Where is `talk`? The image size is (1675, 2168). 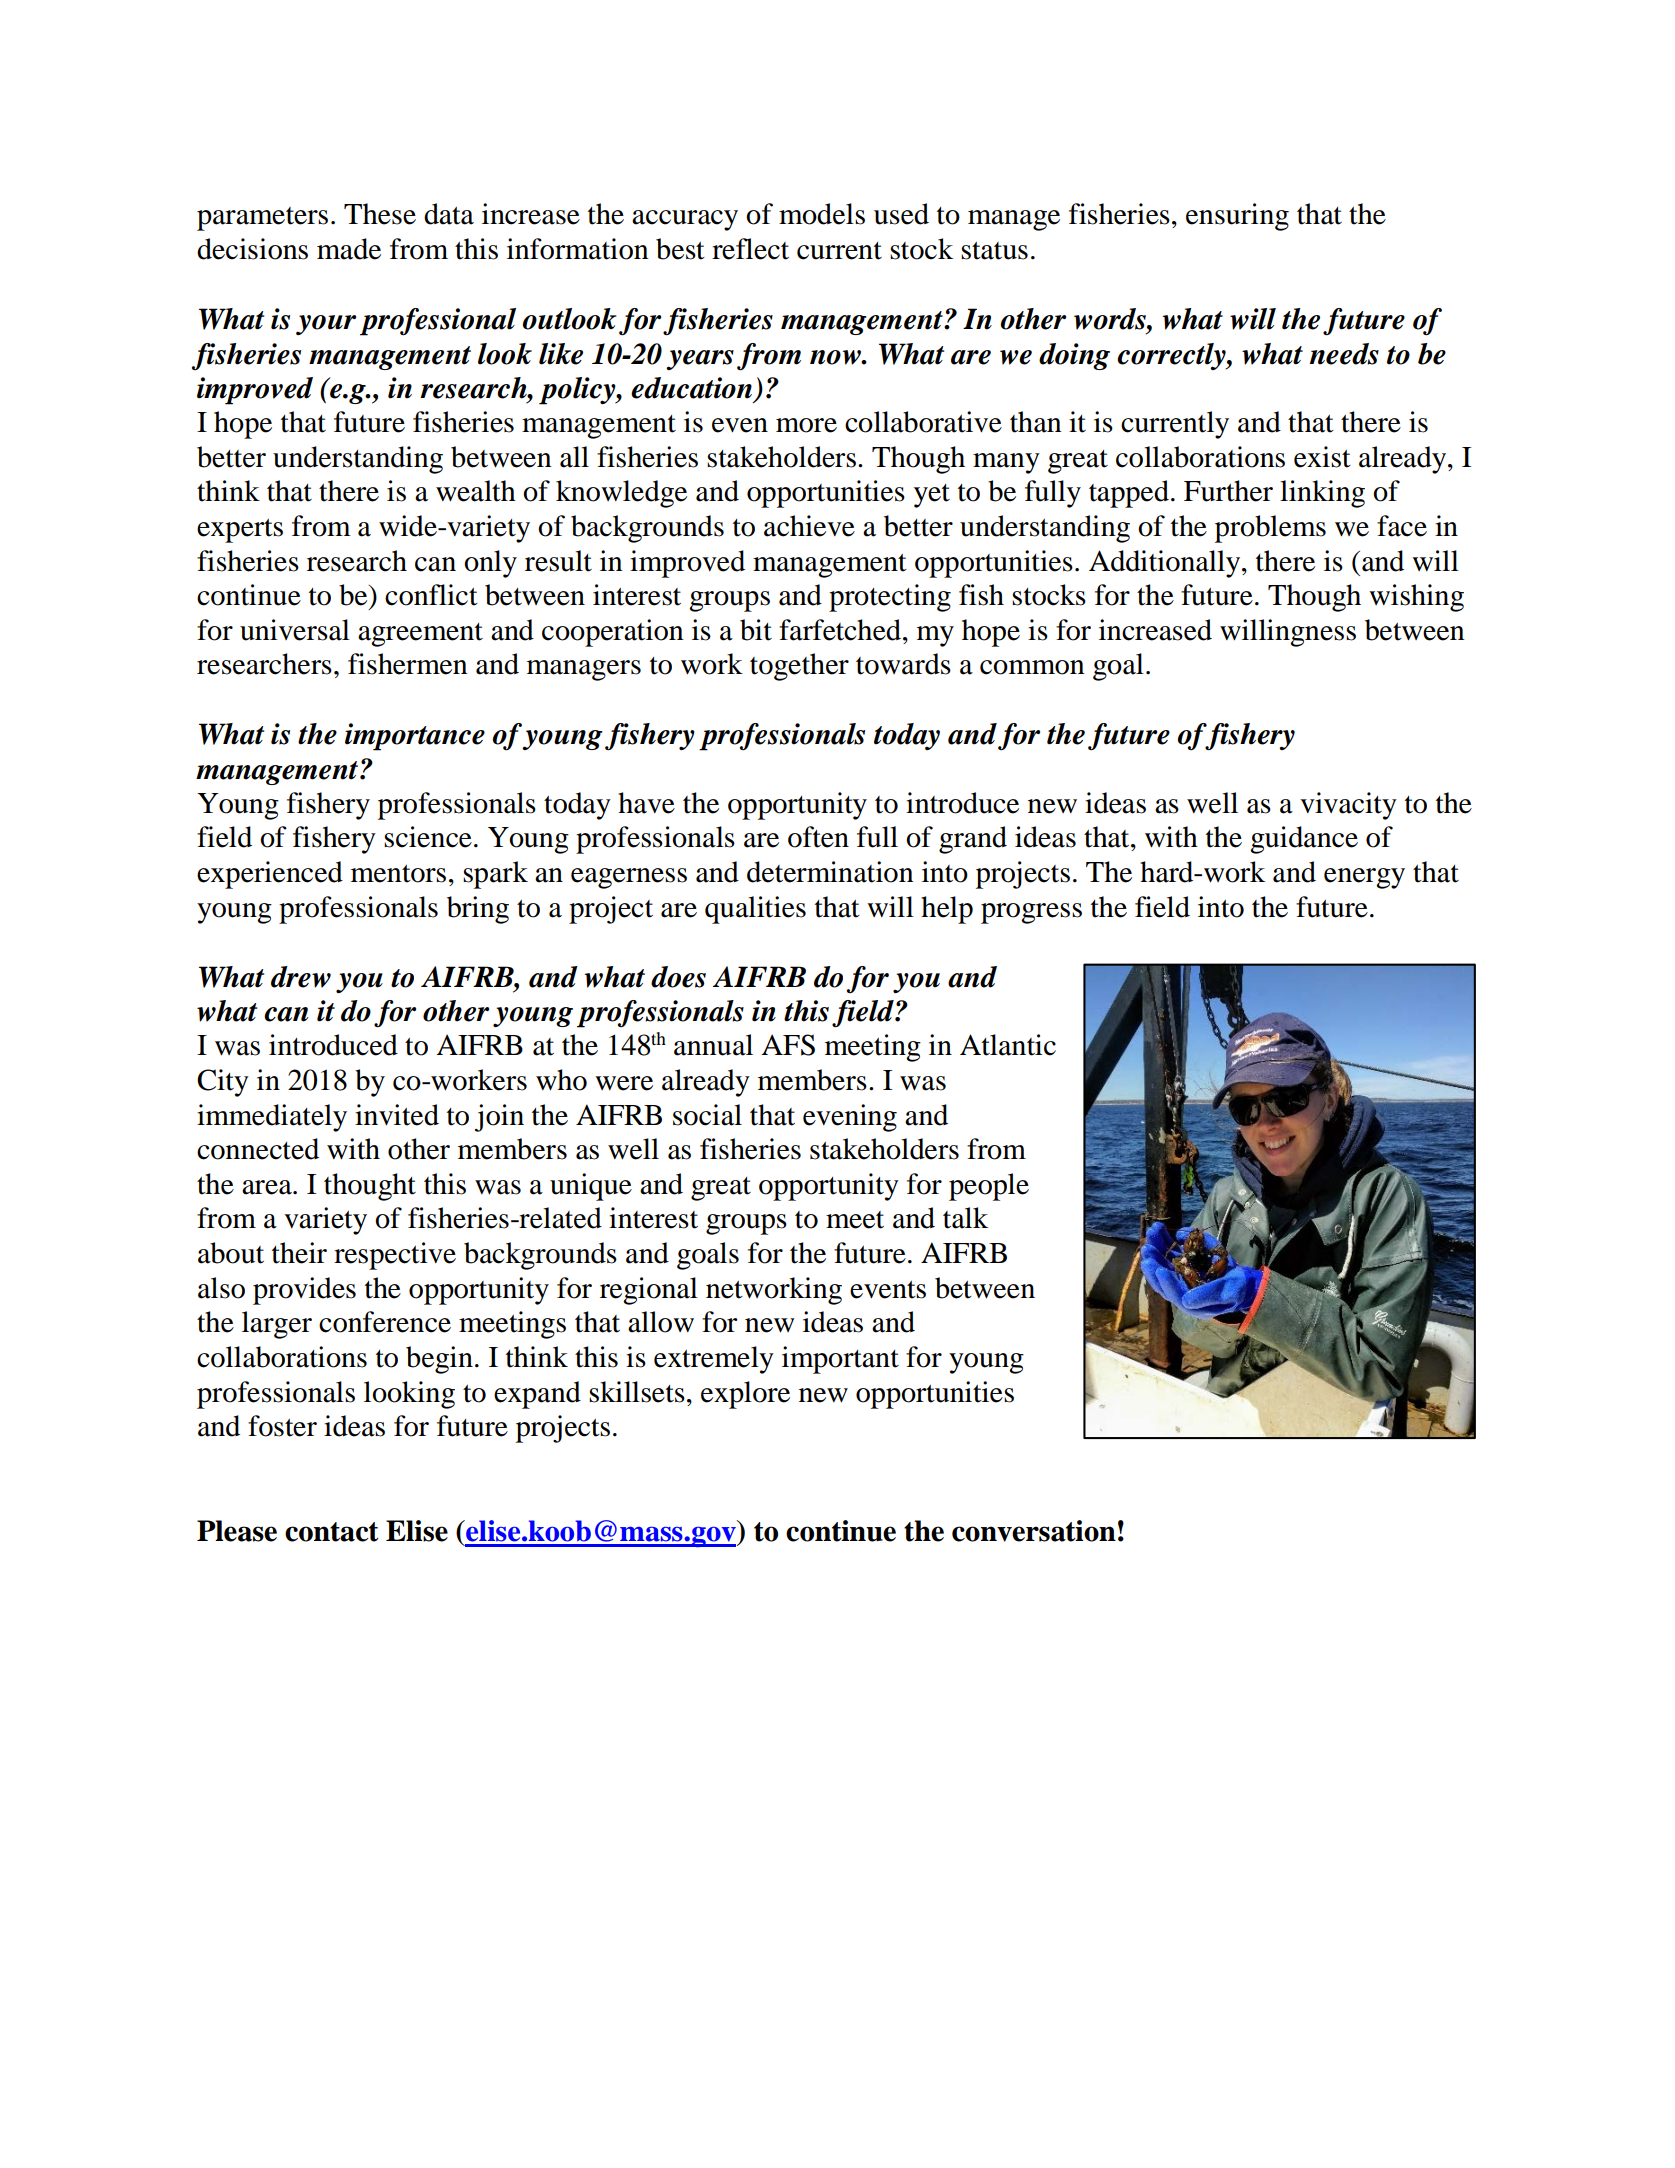 talk is located at coordinates (965, 1218).
